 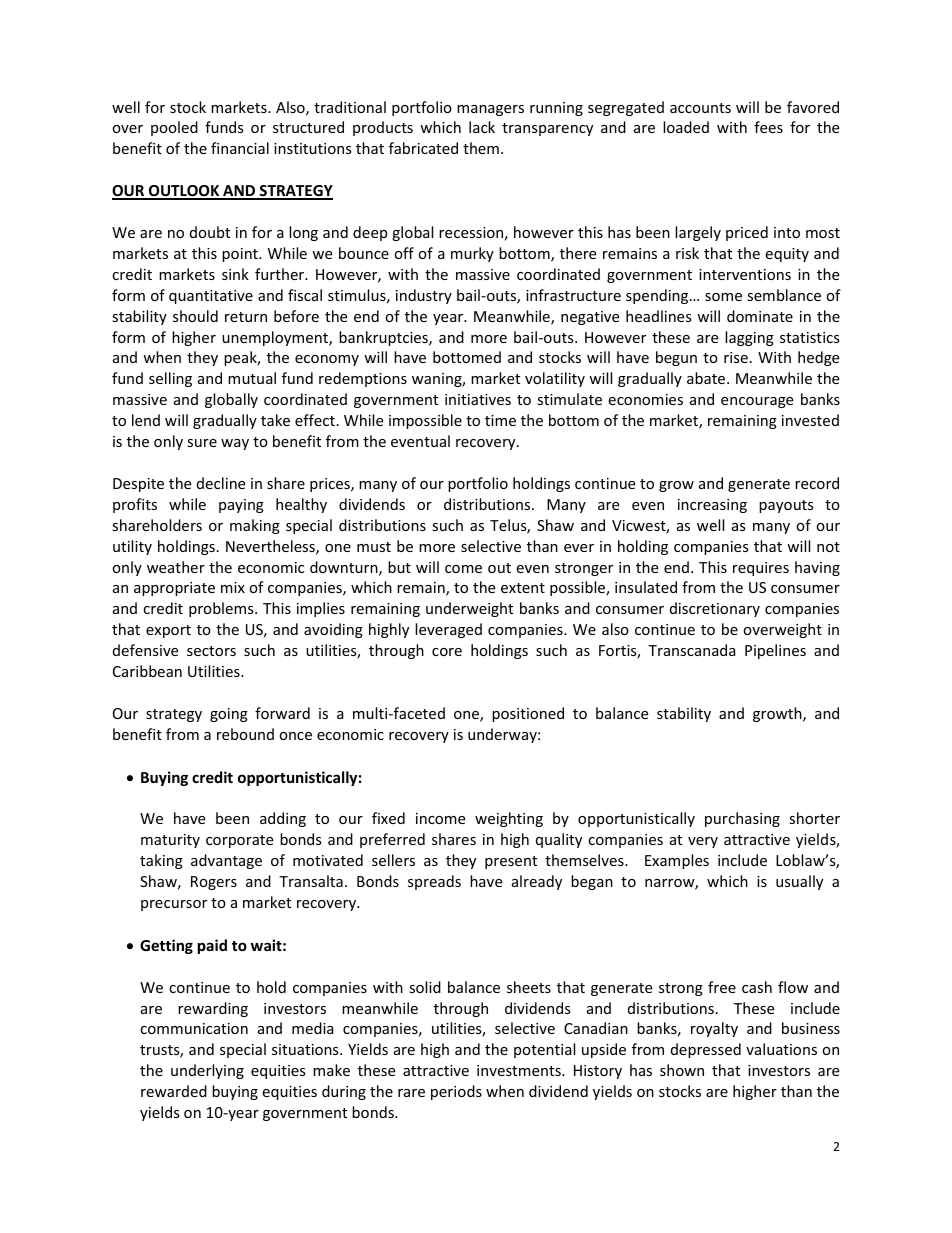 I want to click on financial, so click(x=240, y=148).
